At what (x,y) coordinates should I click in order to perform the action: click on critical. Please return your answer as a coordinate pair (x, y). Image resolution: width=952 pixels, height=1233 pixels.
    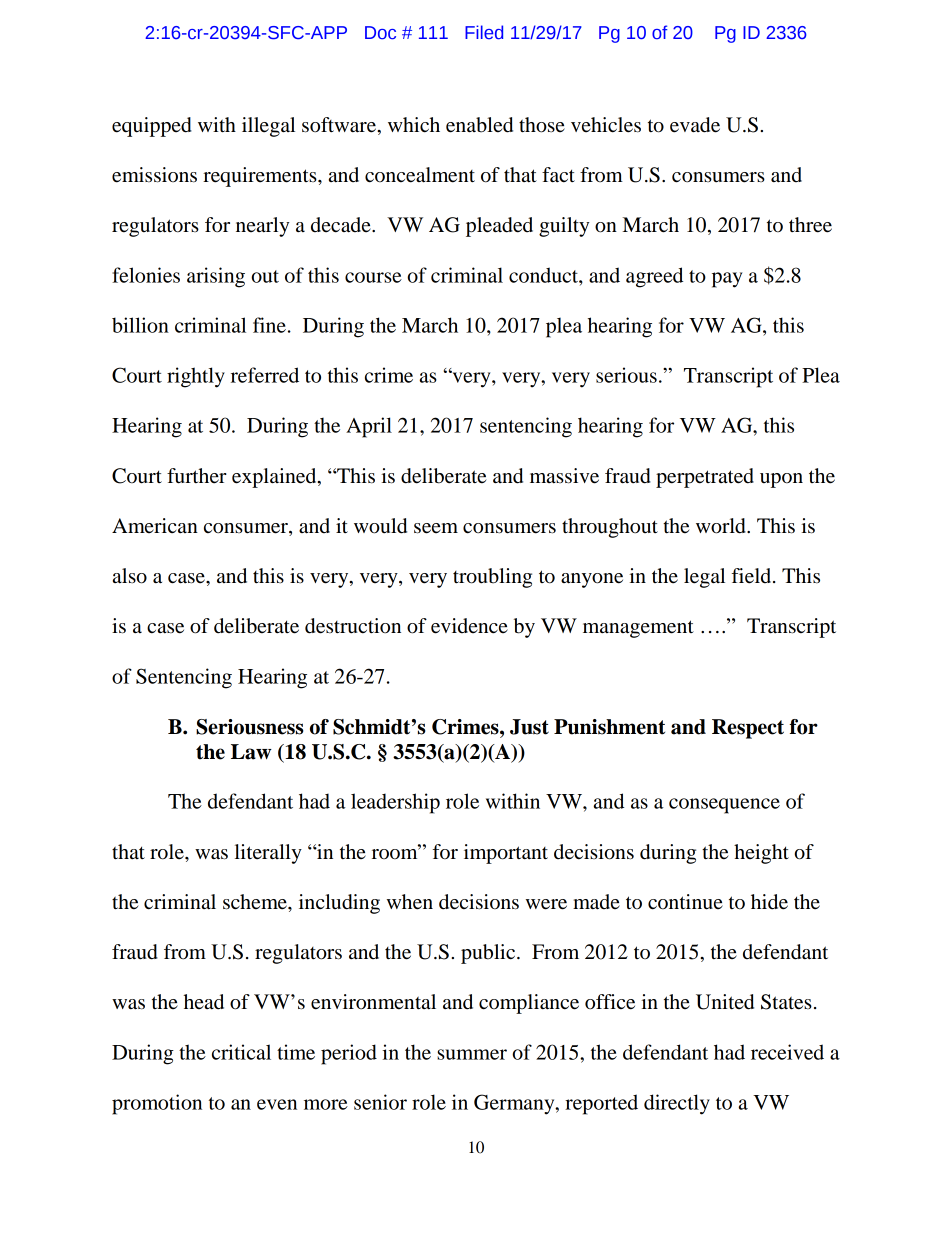
    Looking at the image, I should click on (241, 1052).
